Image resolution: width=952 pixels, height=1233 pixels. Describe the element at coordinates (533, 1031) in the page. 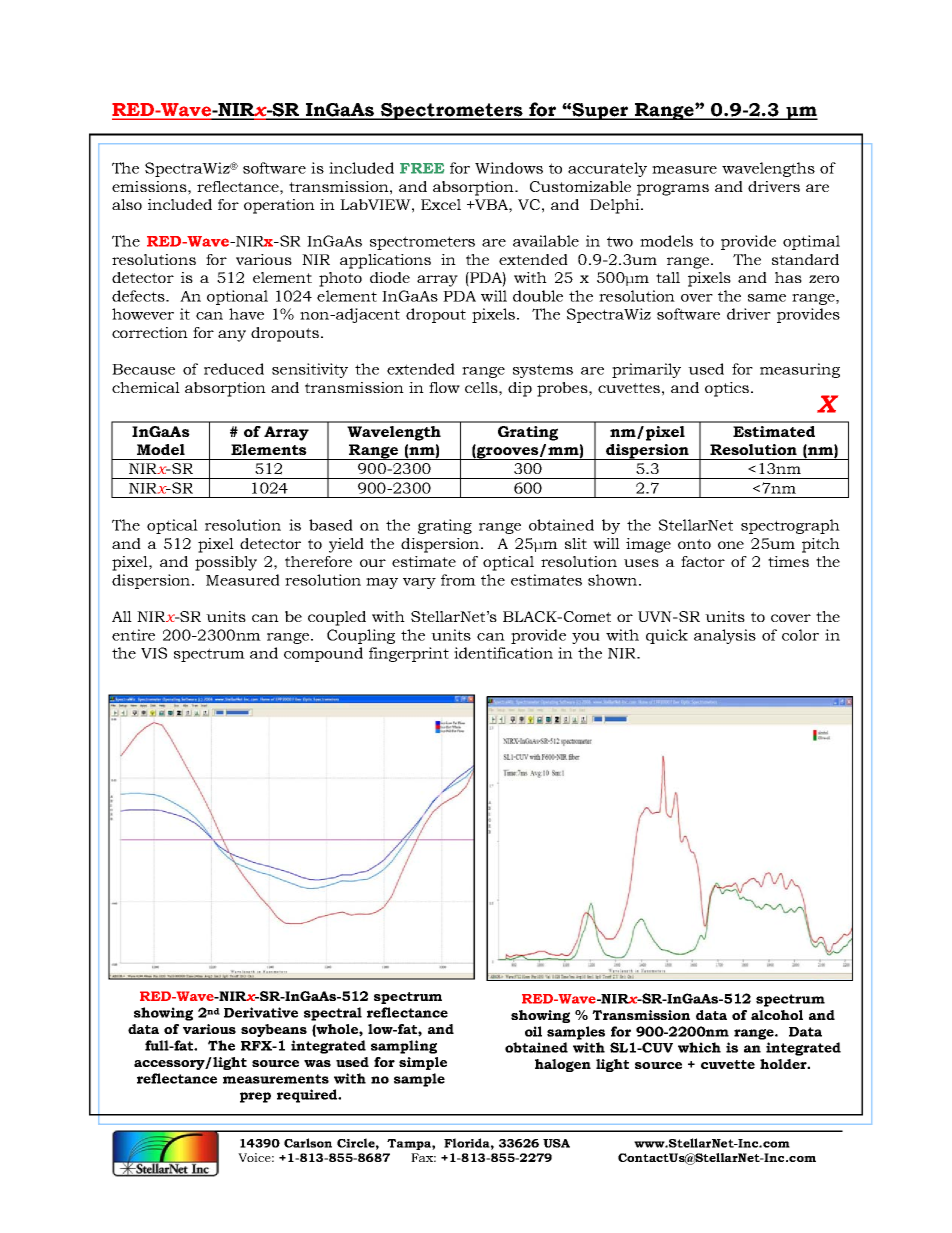

I see `oil` at that location.
